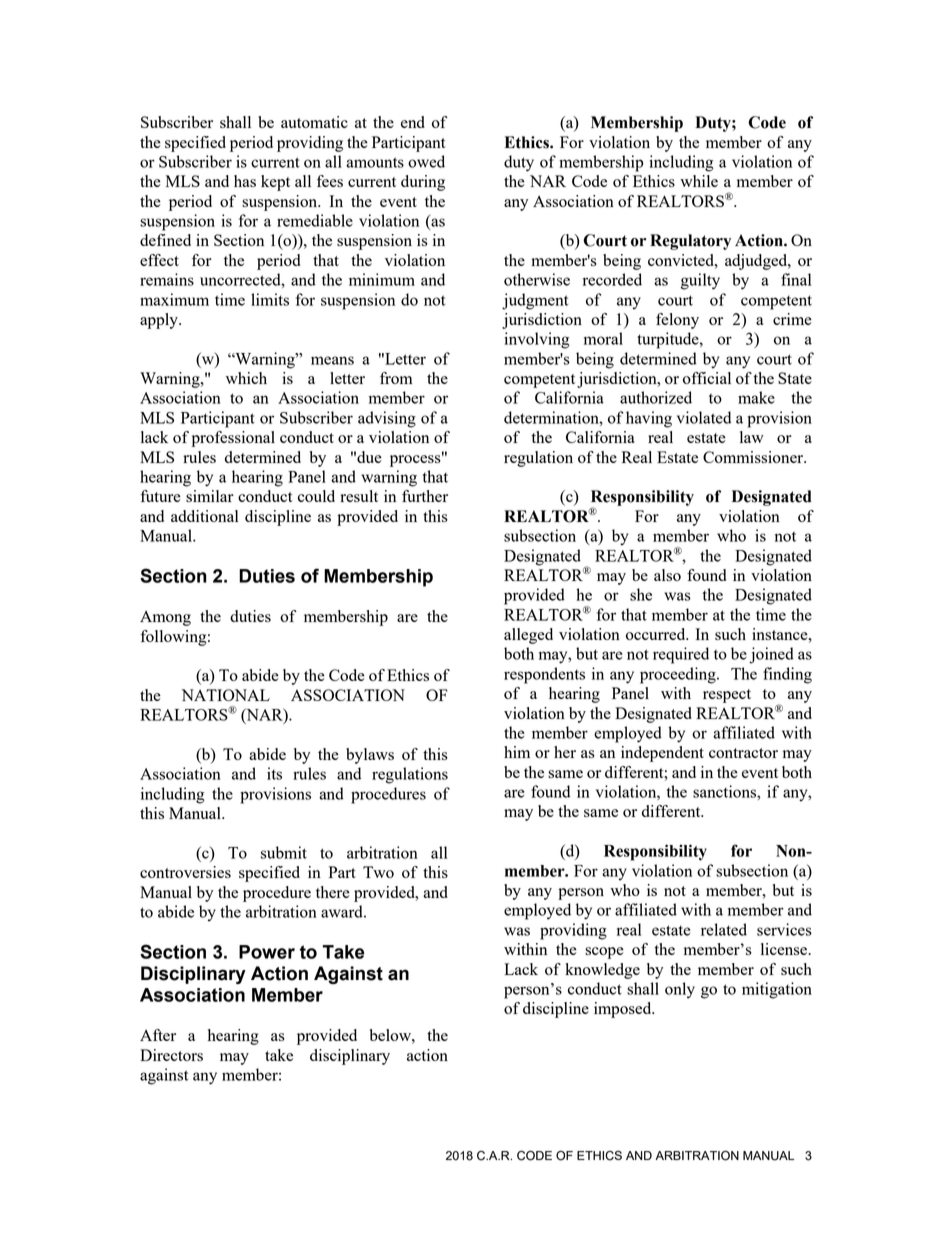 The image size is (952, 1233). What do you see at coordinates (245, 181) in the document?
I see `has` at bounding box center [245, 181].
